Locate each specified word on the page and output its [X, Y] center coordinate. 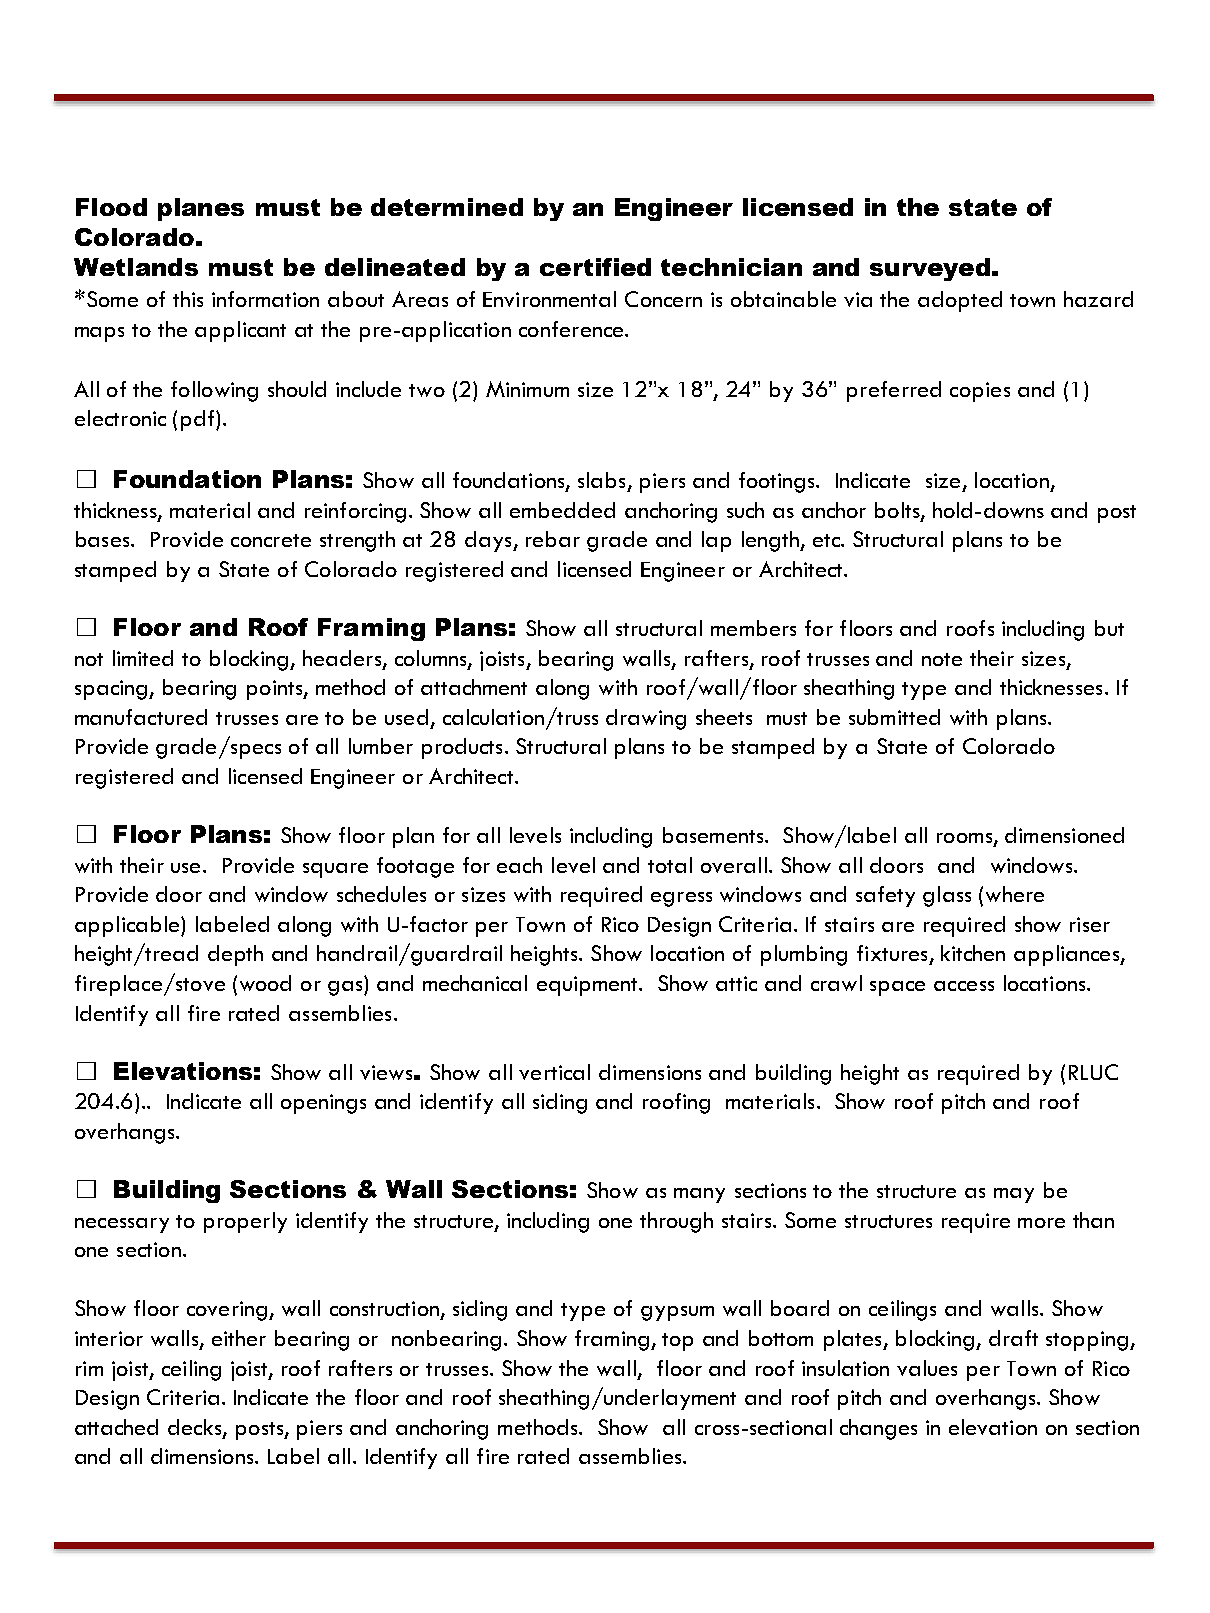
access [964, 986]
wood [265, 983]
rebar [553, 539]
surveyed [930, 269]
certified [595, 267]
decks [196, 1428]
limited [143, 658]
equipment [588, 986]
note [942, 659]
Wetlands [136, 267]
